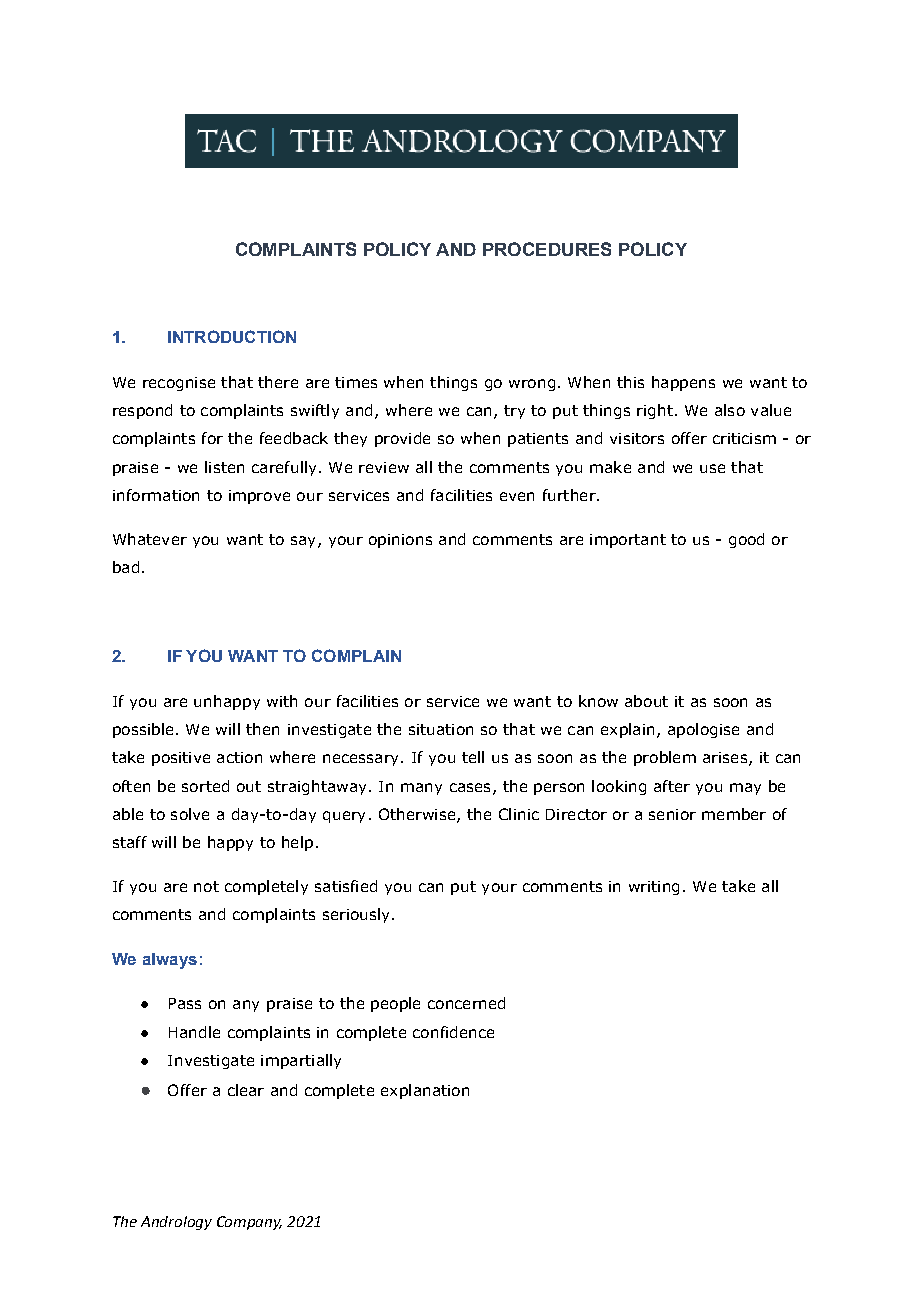 The width and height of the page is (924, 1307). I want to click on always, so click(170, 961).
